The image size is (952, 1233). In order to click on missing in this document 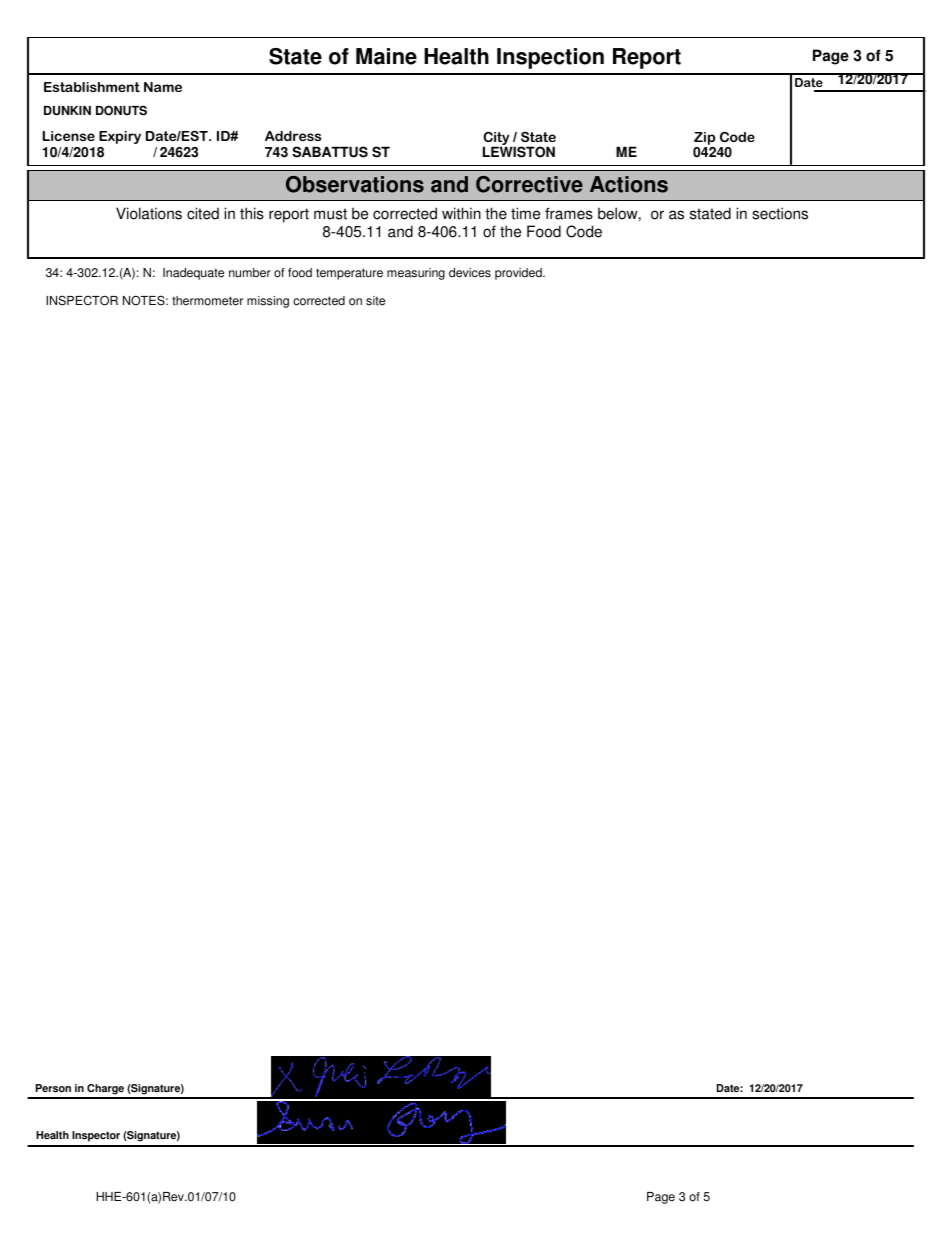, I will do `click(268, 302)`.
